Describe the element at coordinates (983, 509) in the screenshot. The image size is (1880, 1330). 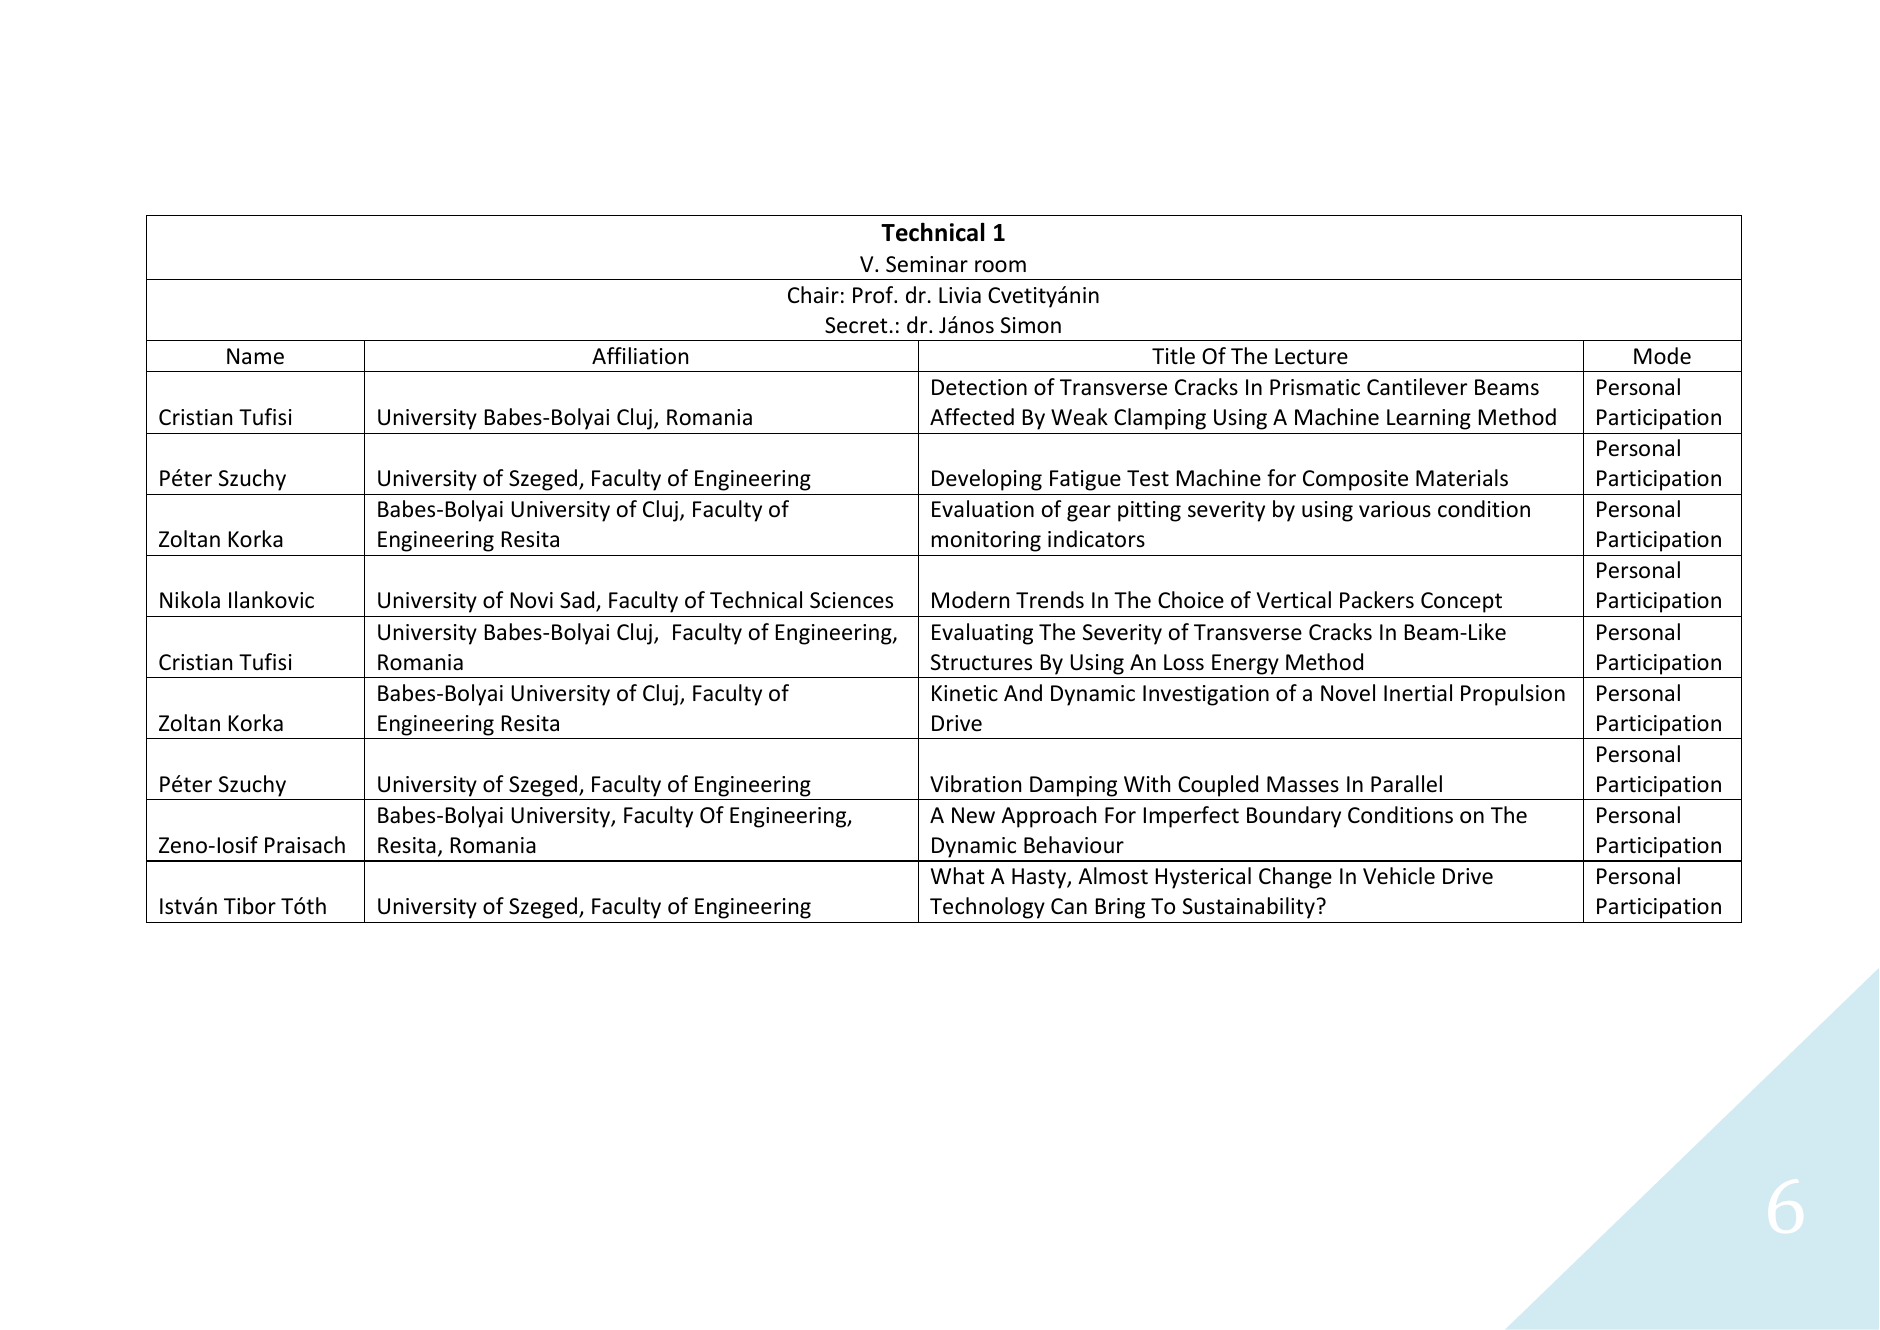
I see `Evaluation` at that location.
